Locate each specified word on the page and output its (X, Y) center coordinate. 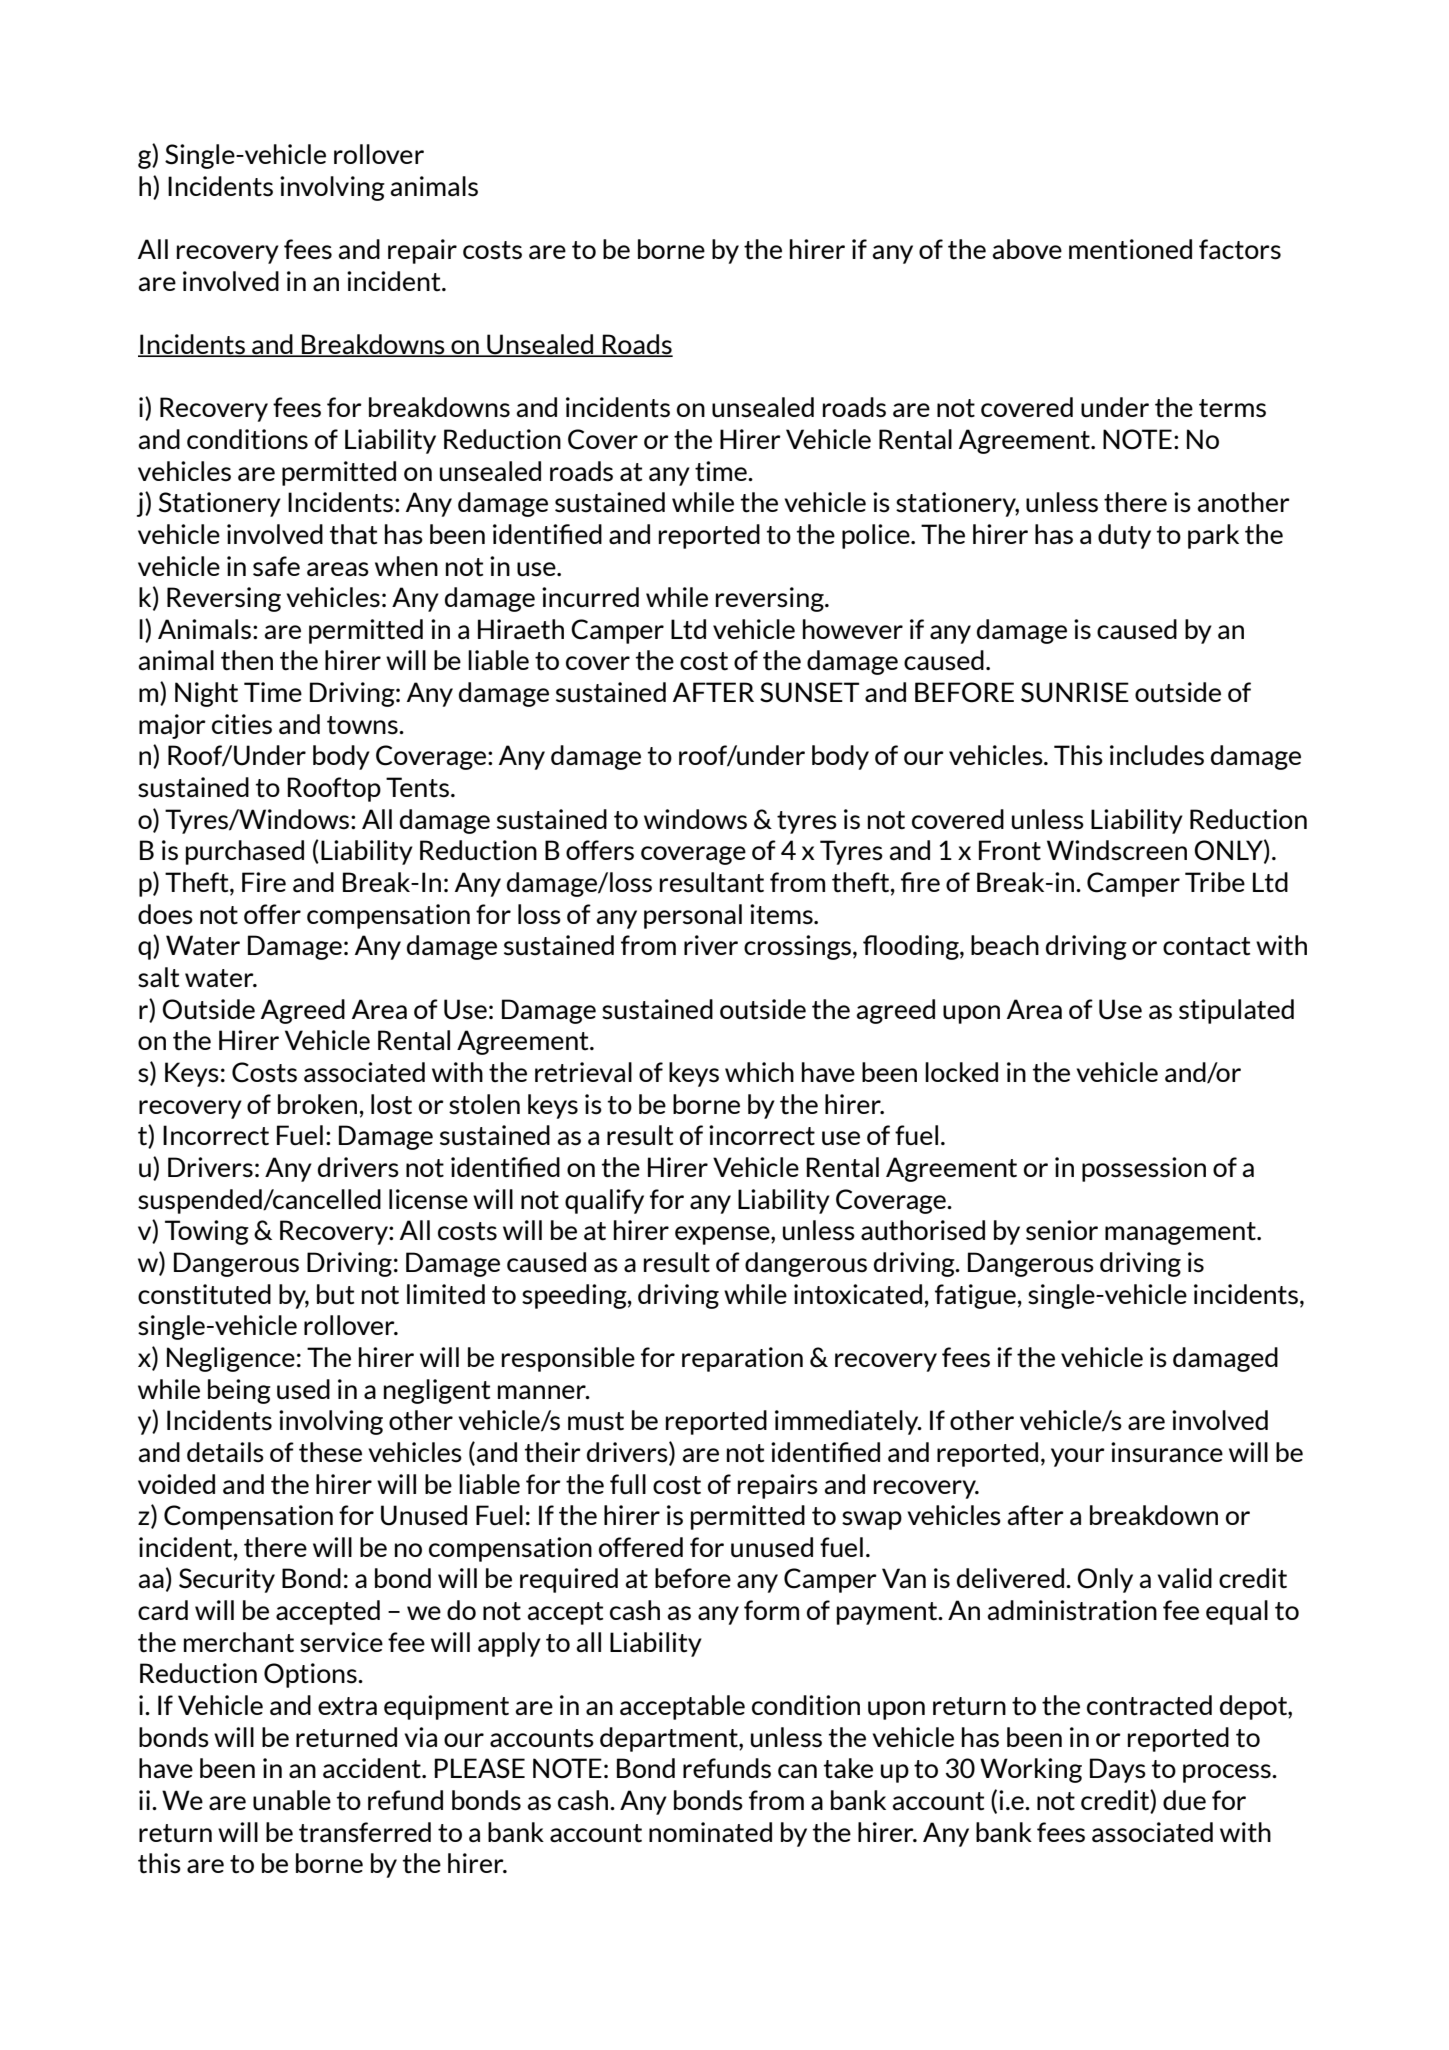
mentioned (1130, 249)
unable (292, 1800)
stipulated (1236, 1011)
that (353, 534)
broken (317, 1104)
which (759, 1072)
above (1027, 249)
